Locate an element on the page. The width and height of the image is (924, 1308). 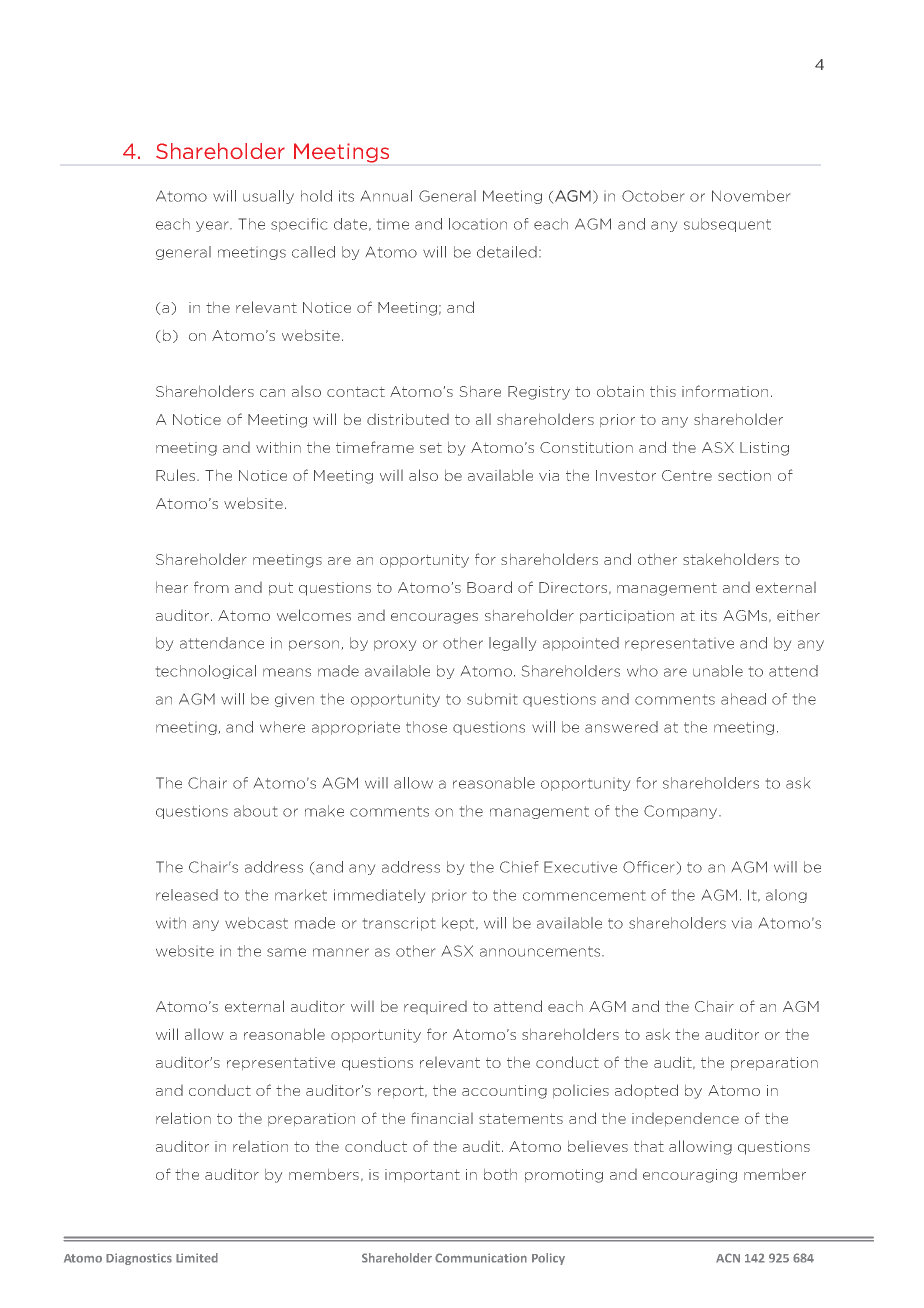
Limited is located at coordinates (197, 1258).
